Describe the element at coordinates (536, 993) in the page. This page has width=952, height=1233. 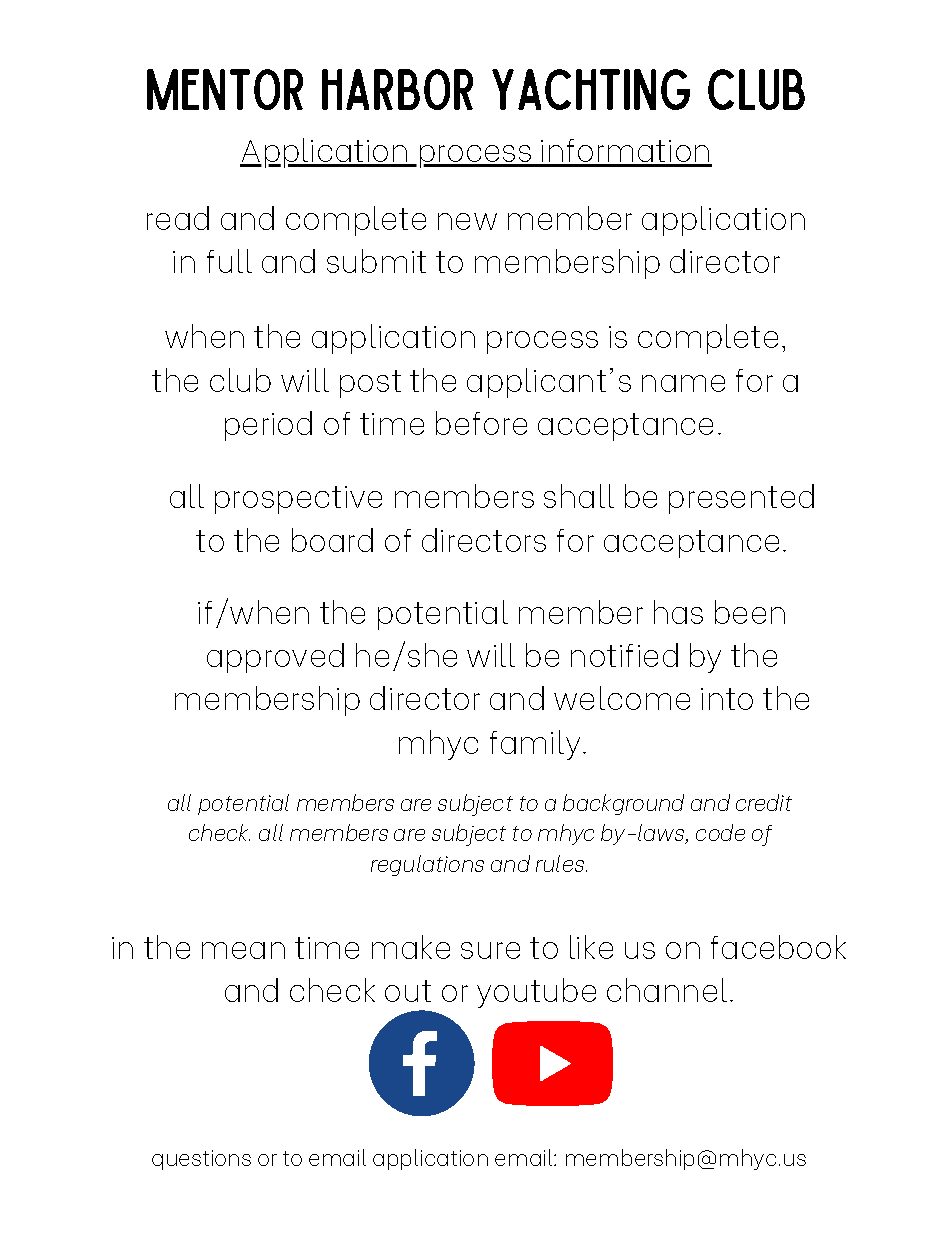
I see `youtube` at that location.
